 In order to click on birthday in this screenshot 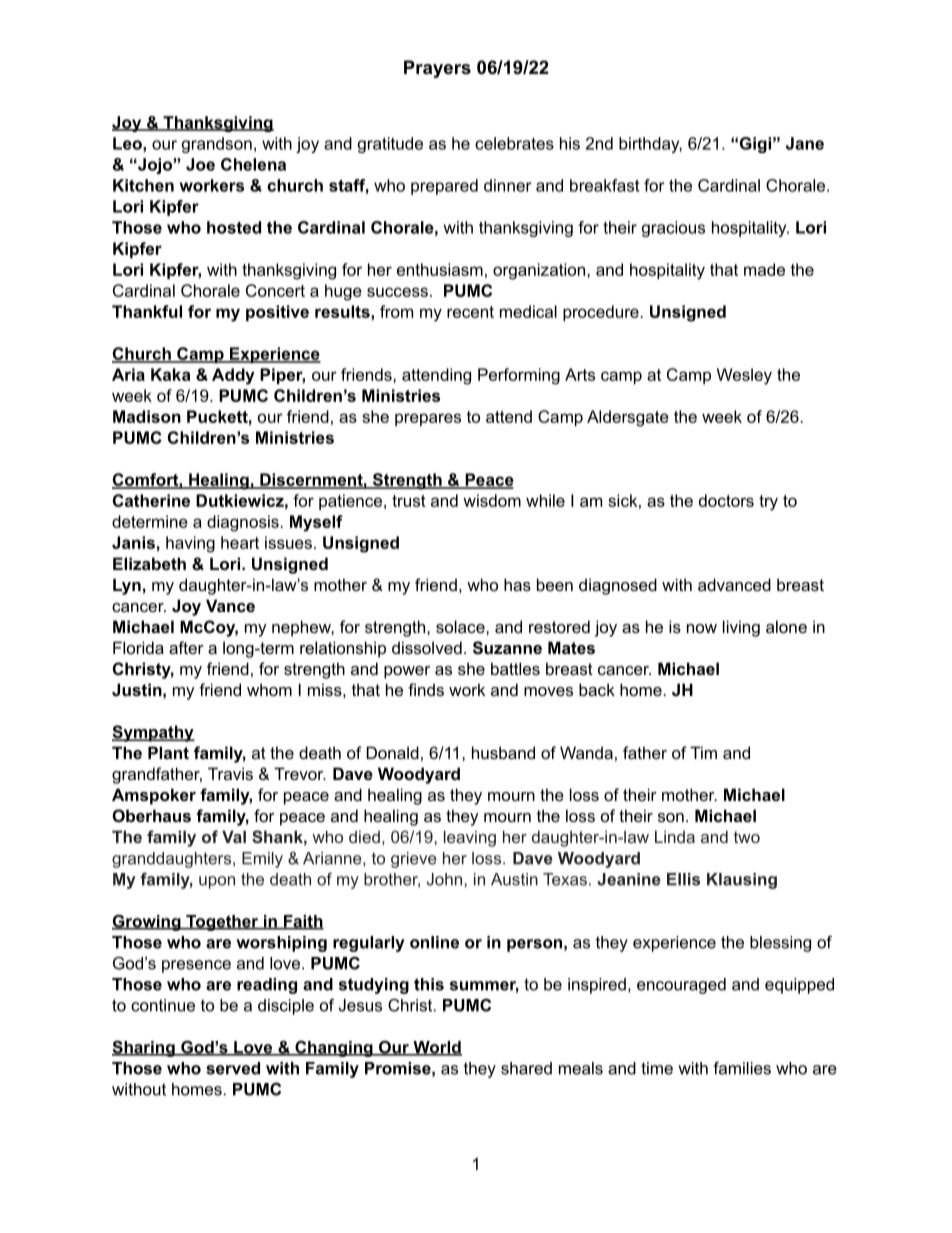, I will do `click(650, 145)`.
